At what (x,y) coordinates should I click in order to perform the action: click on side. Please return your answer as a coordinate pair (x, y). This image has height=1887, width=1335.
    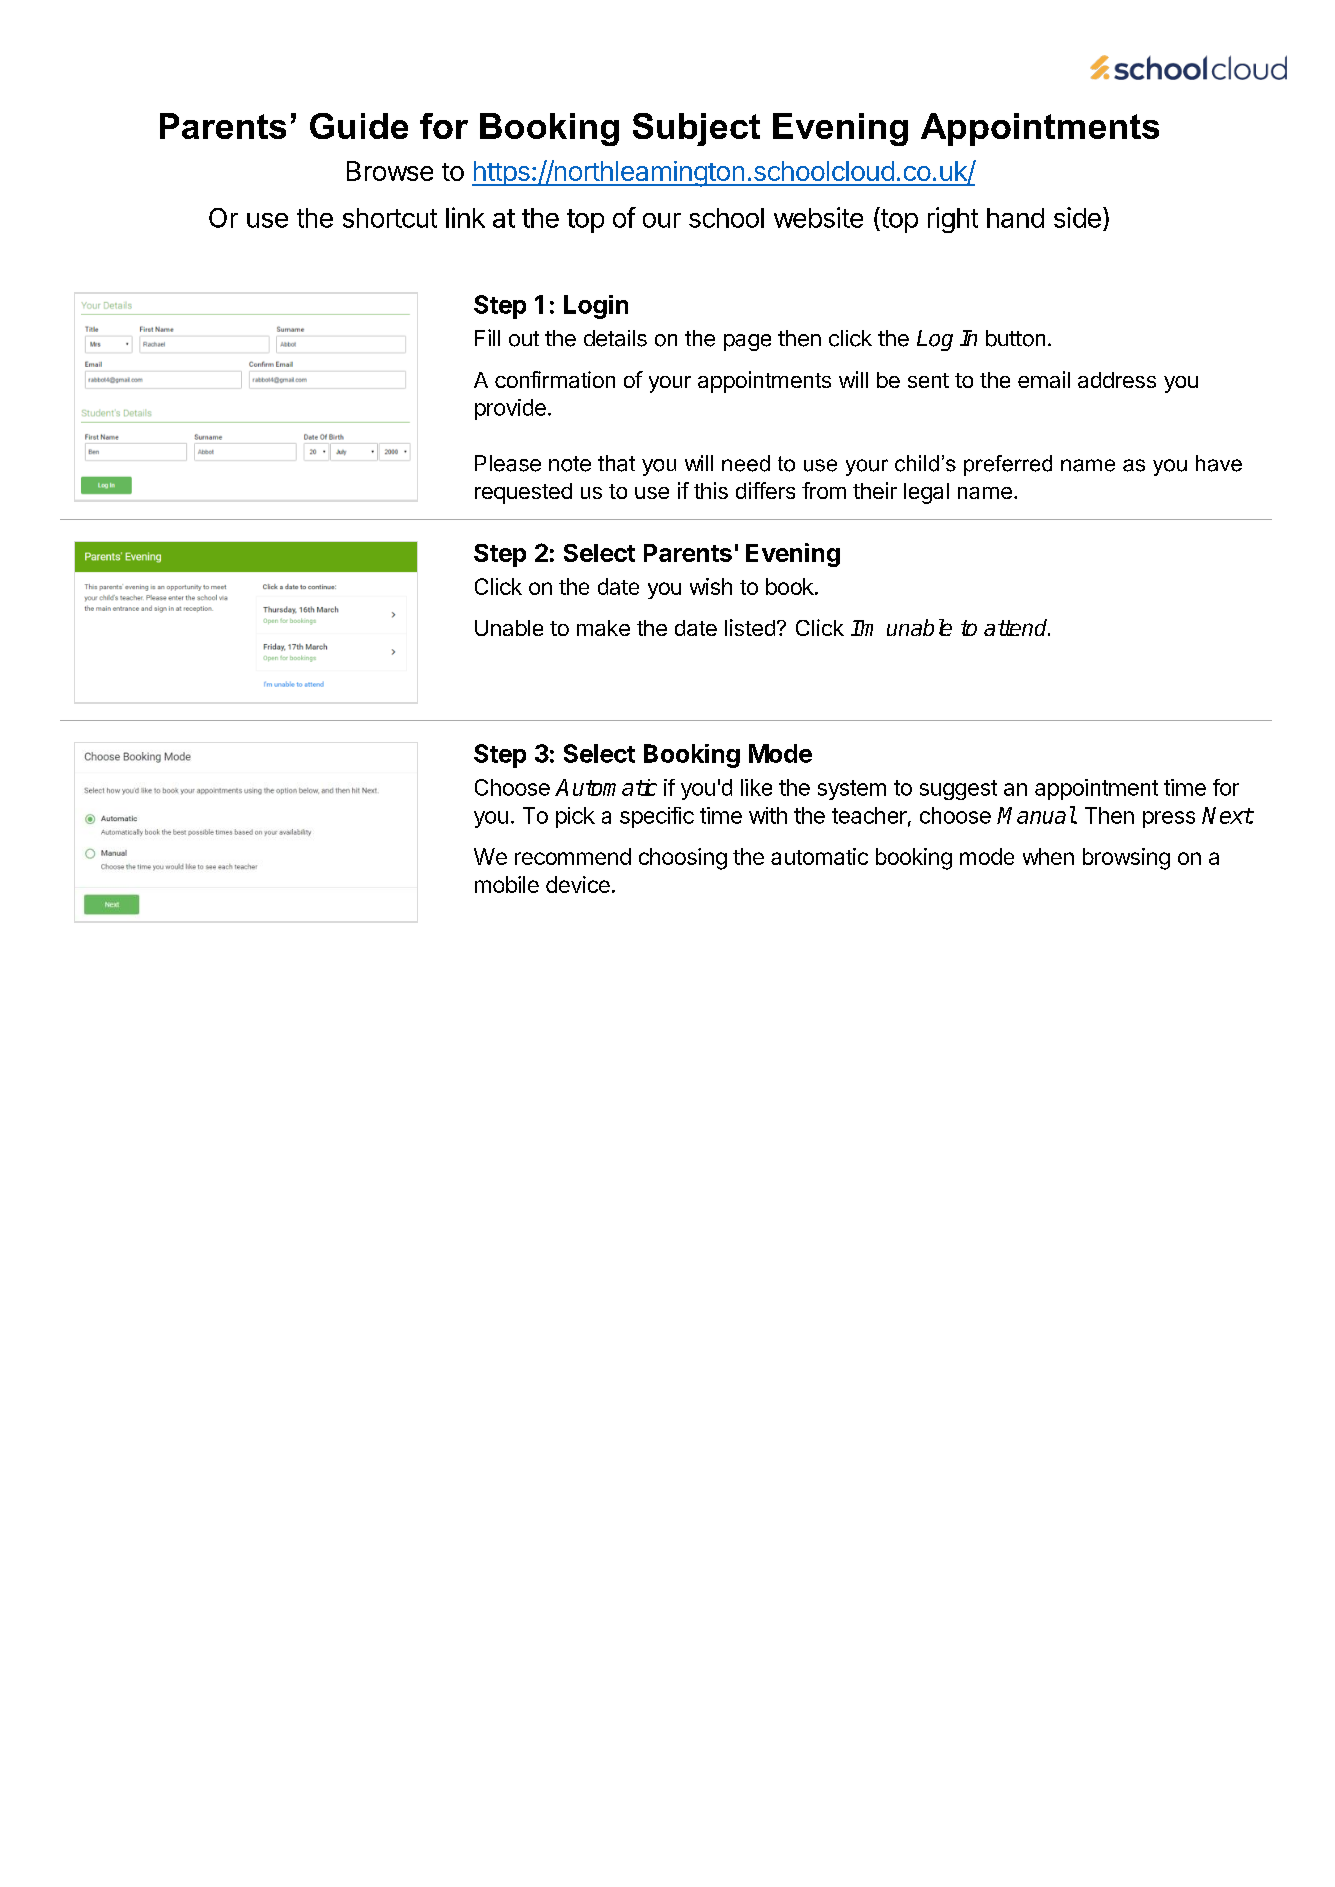
    Looking at the image, I should click on (1077, 217).
